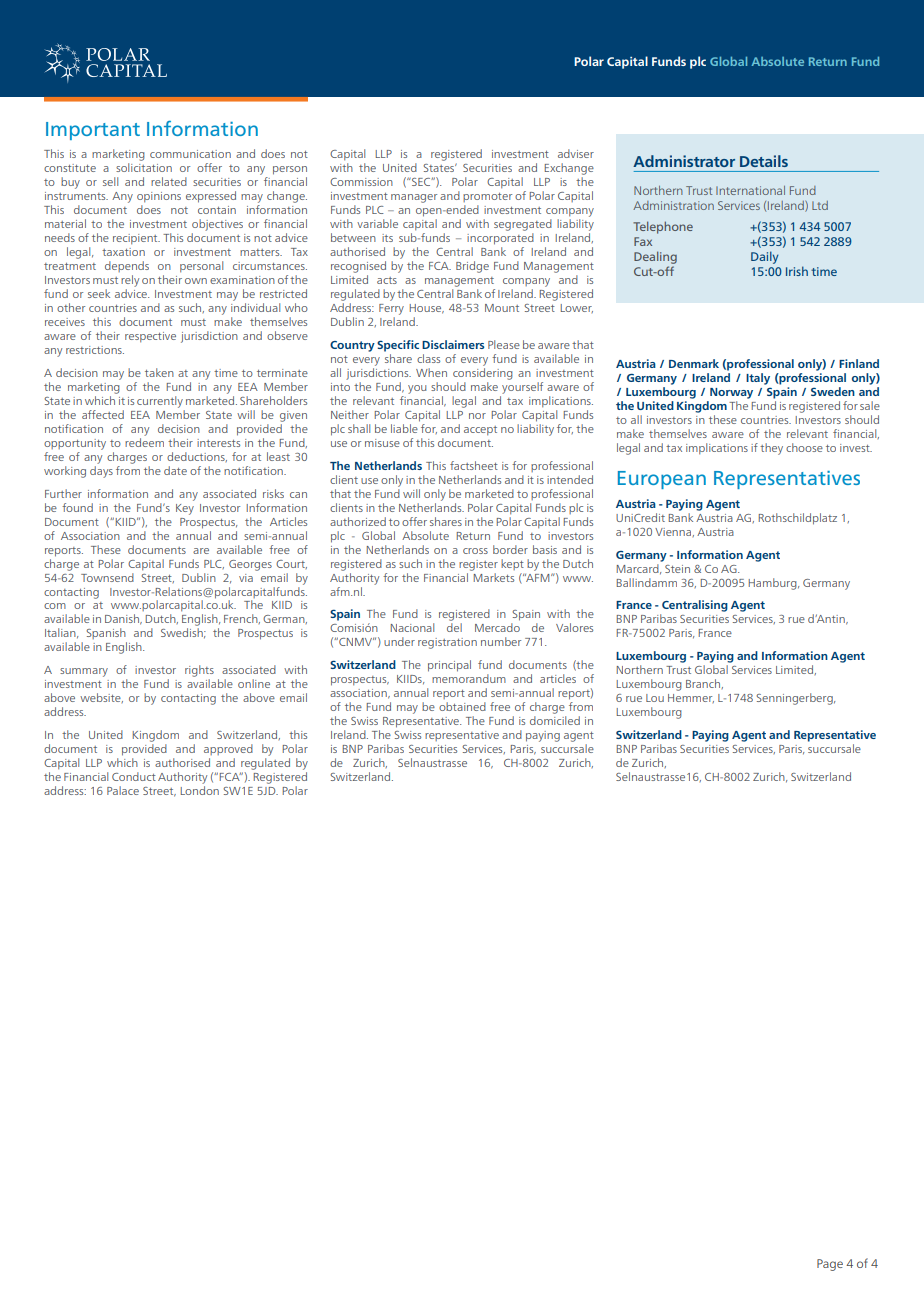  I want to click on Conduct, so click(134, 776).
